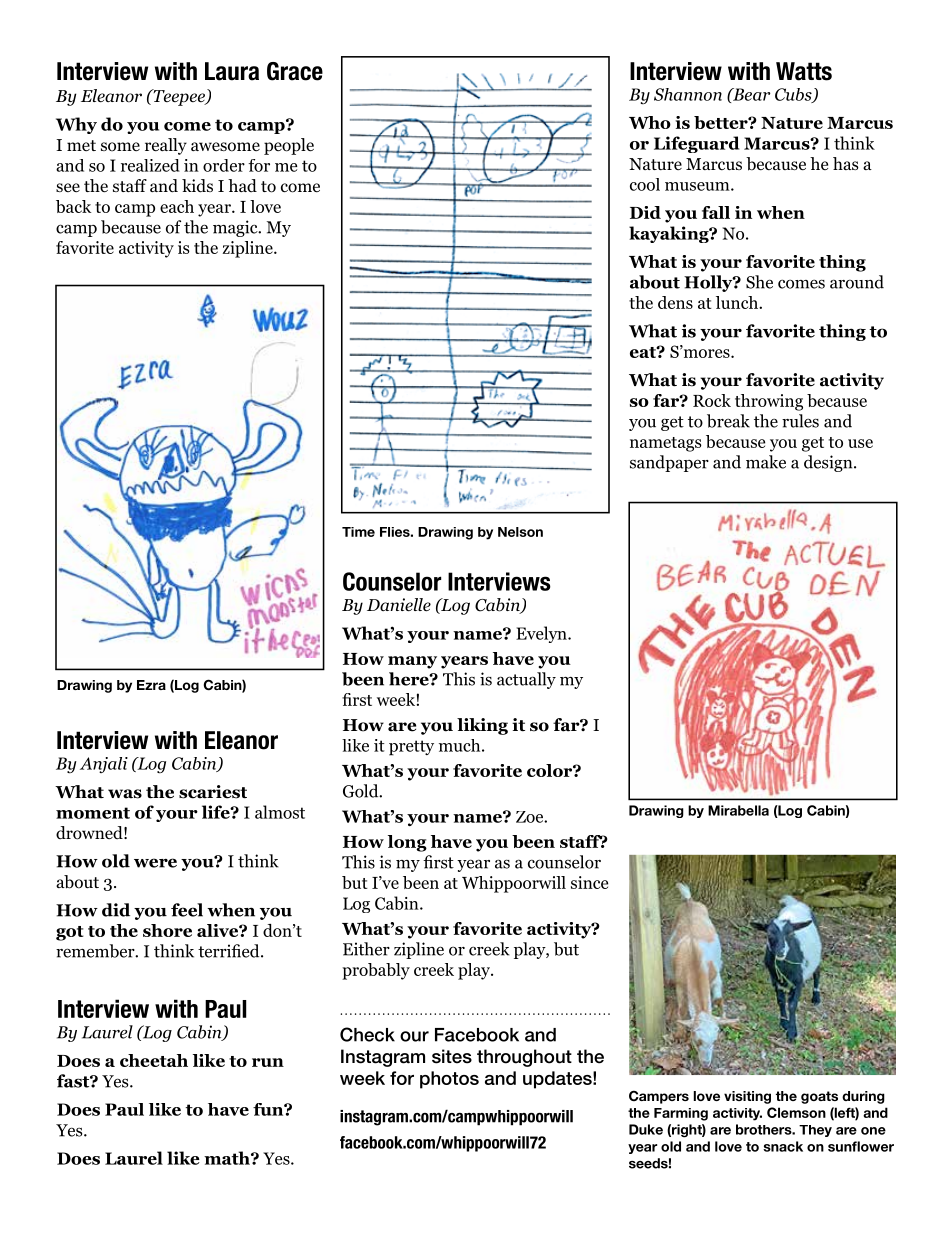 This document has width=952, height=1233. I want to click on Teepee, so click(179, 97).
